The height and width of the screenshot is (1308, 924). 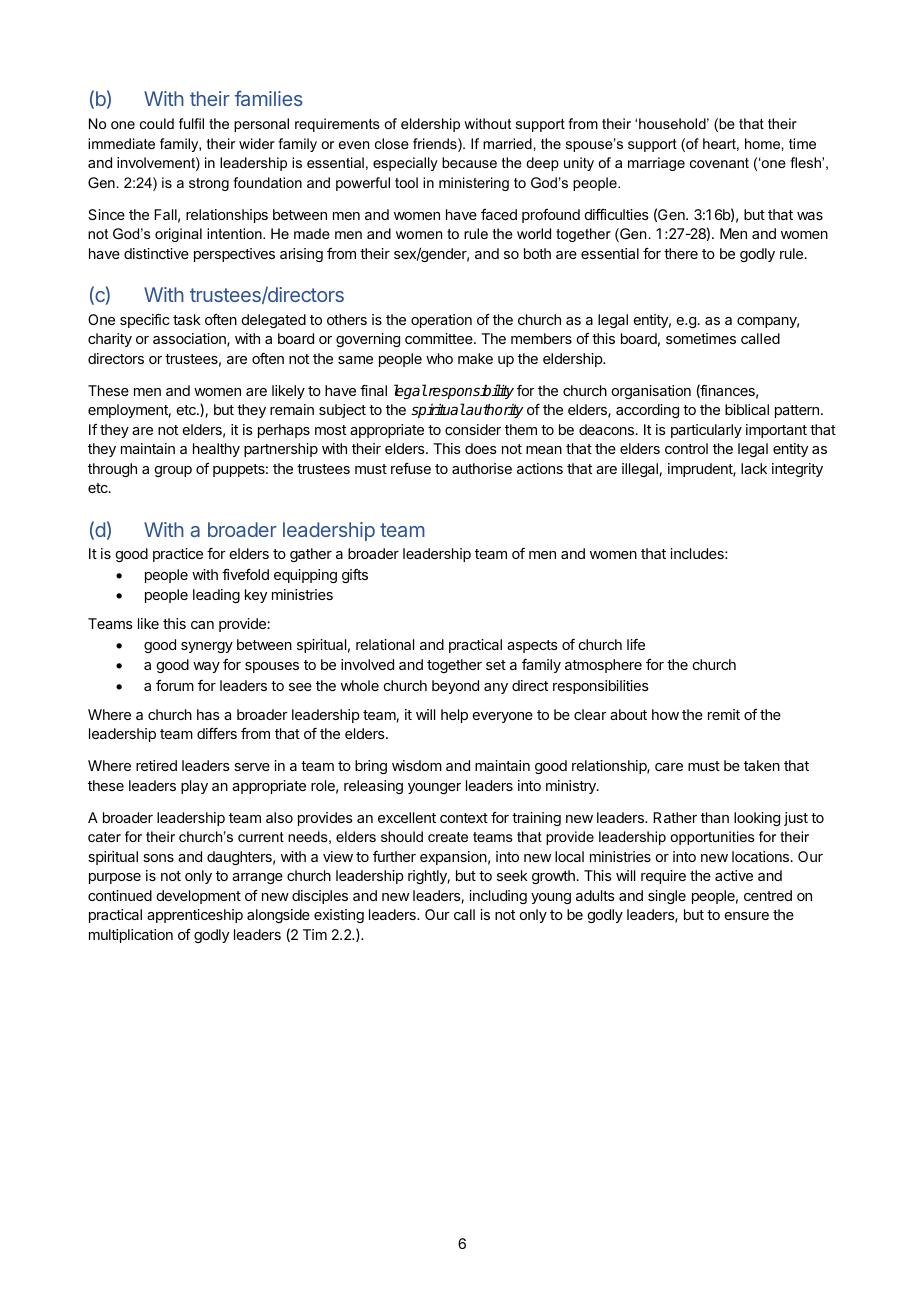 What do you see at coordinates (436, 145) in the screenshot?
I see `friends` at bounding box center [436, 145].
